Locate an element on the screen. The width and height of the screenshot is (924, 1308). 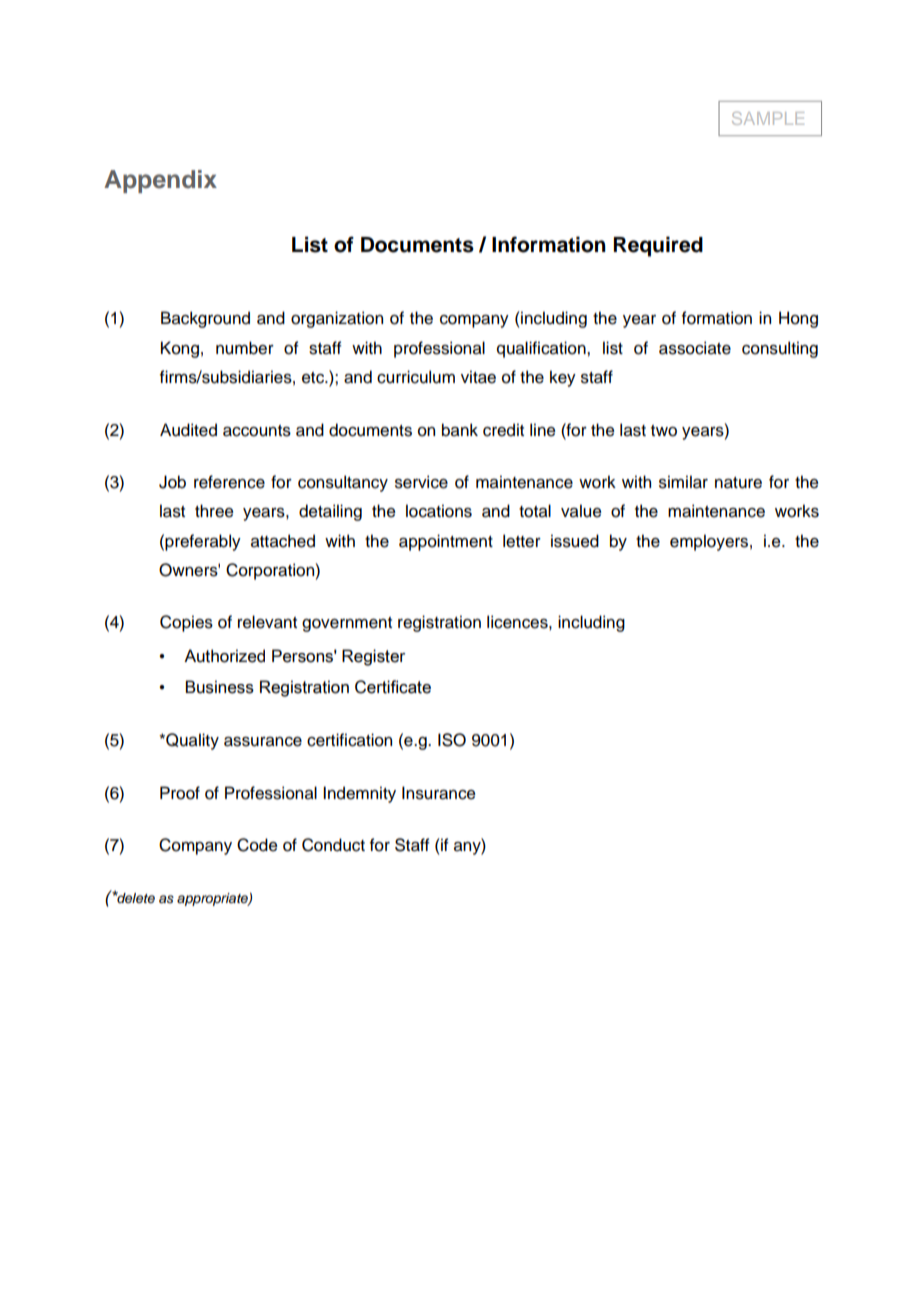
nature is located at coordinates (738, 483).
